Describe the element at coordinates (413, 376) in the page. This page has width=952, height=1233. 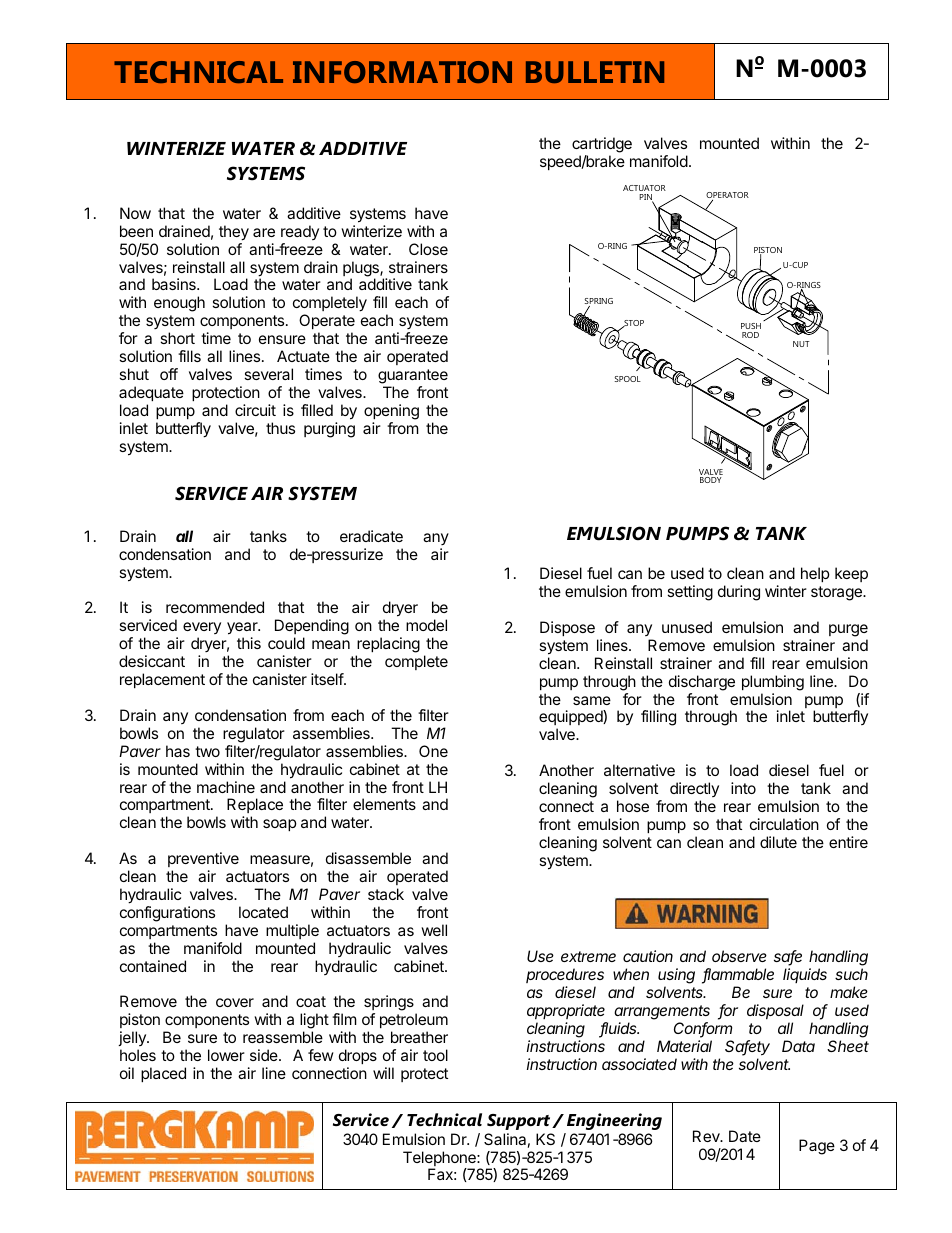
I see `guarantee` at that location.
